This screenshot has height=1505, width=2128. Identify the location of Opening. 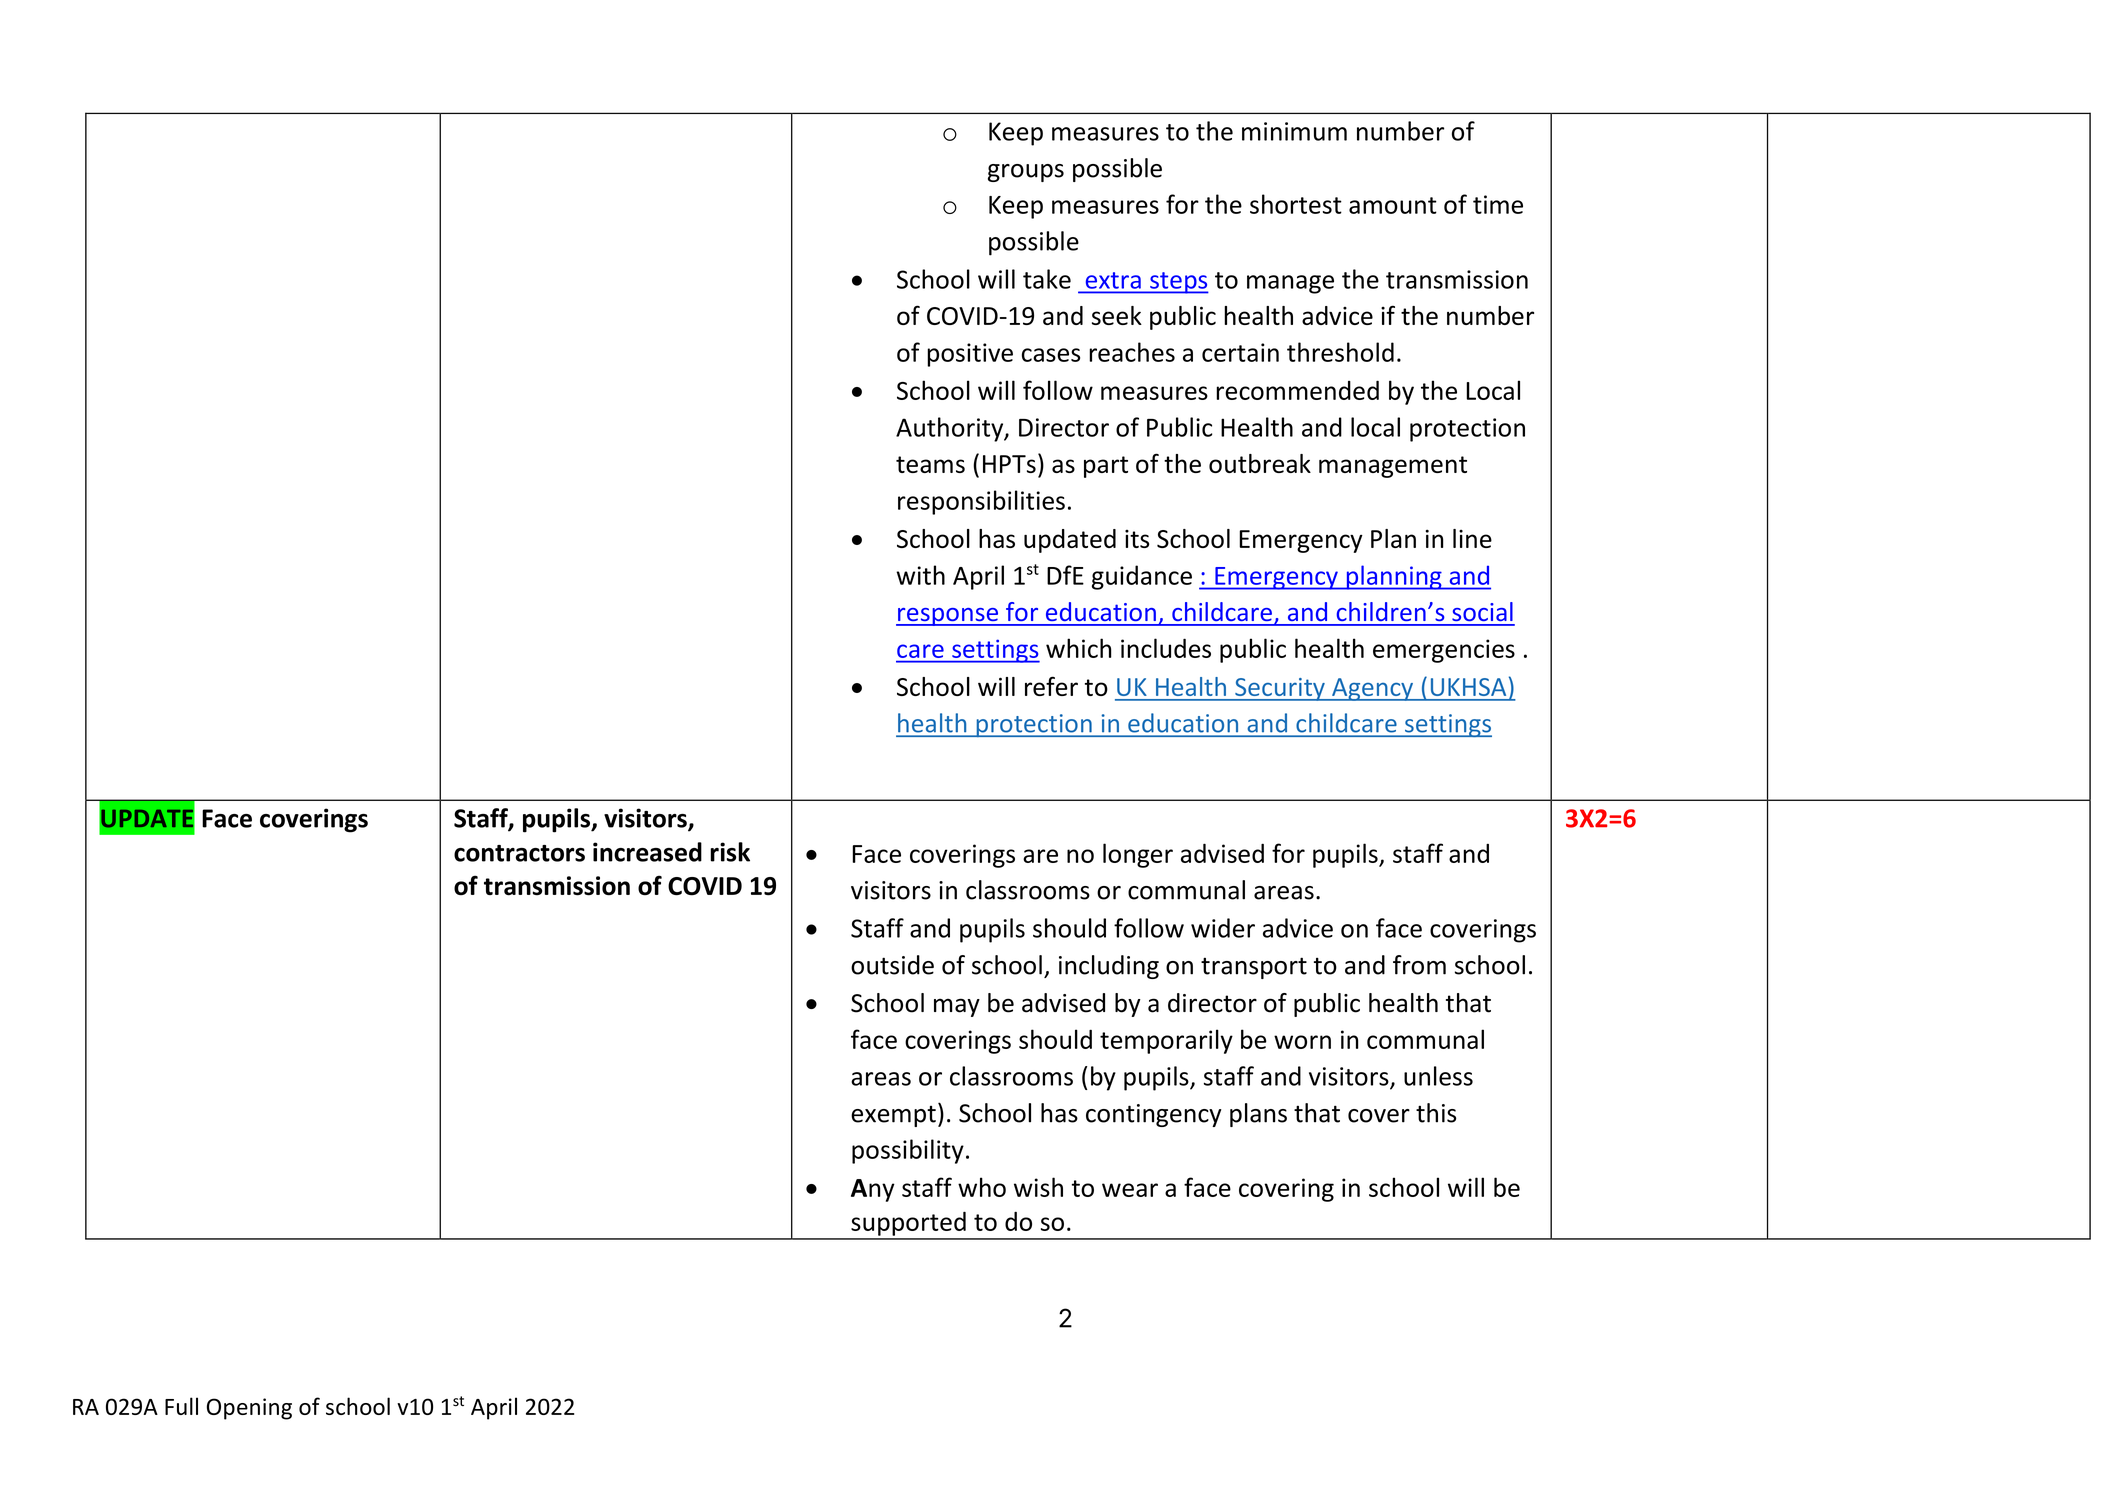
(249, 1409).
